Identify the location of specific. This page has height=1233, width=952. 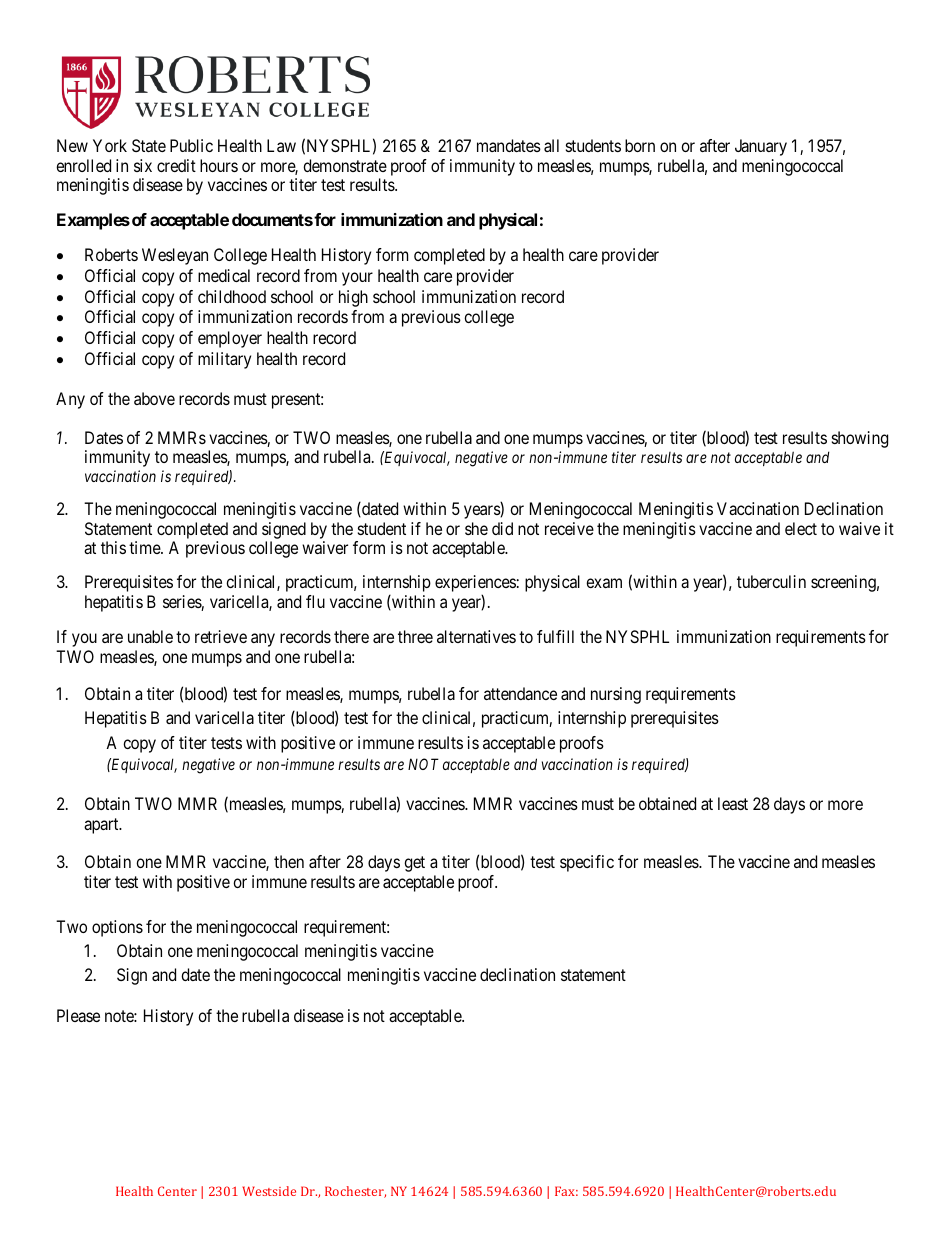
(587, 863).
